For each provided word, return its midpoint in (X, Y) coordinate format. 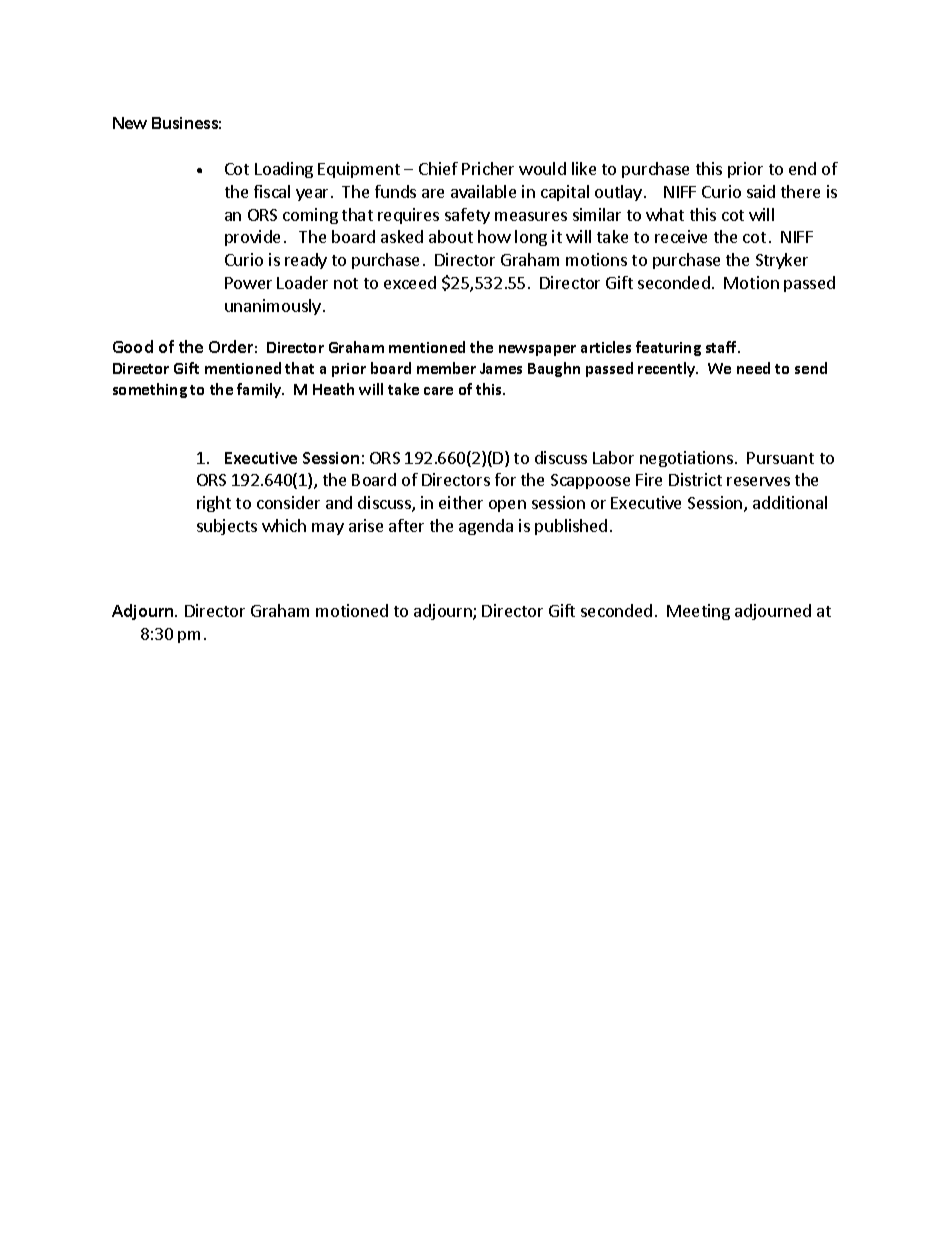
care (438, 391)
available (483, 191)
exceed (410, 282)
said (761, 191)
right (214, 504)
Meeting (698, 612)
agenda (486, 527)
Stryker (782, 261)
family (260, 390)
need (753, 368)
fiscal (272, 191)
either (461, 502)
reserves (758, 481)
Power (248, 283)
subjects (227, 527)
